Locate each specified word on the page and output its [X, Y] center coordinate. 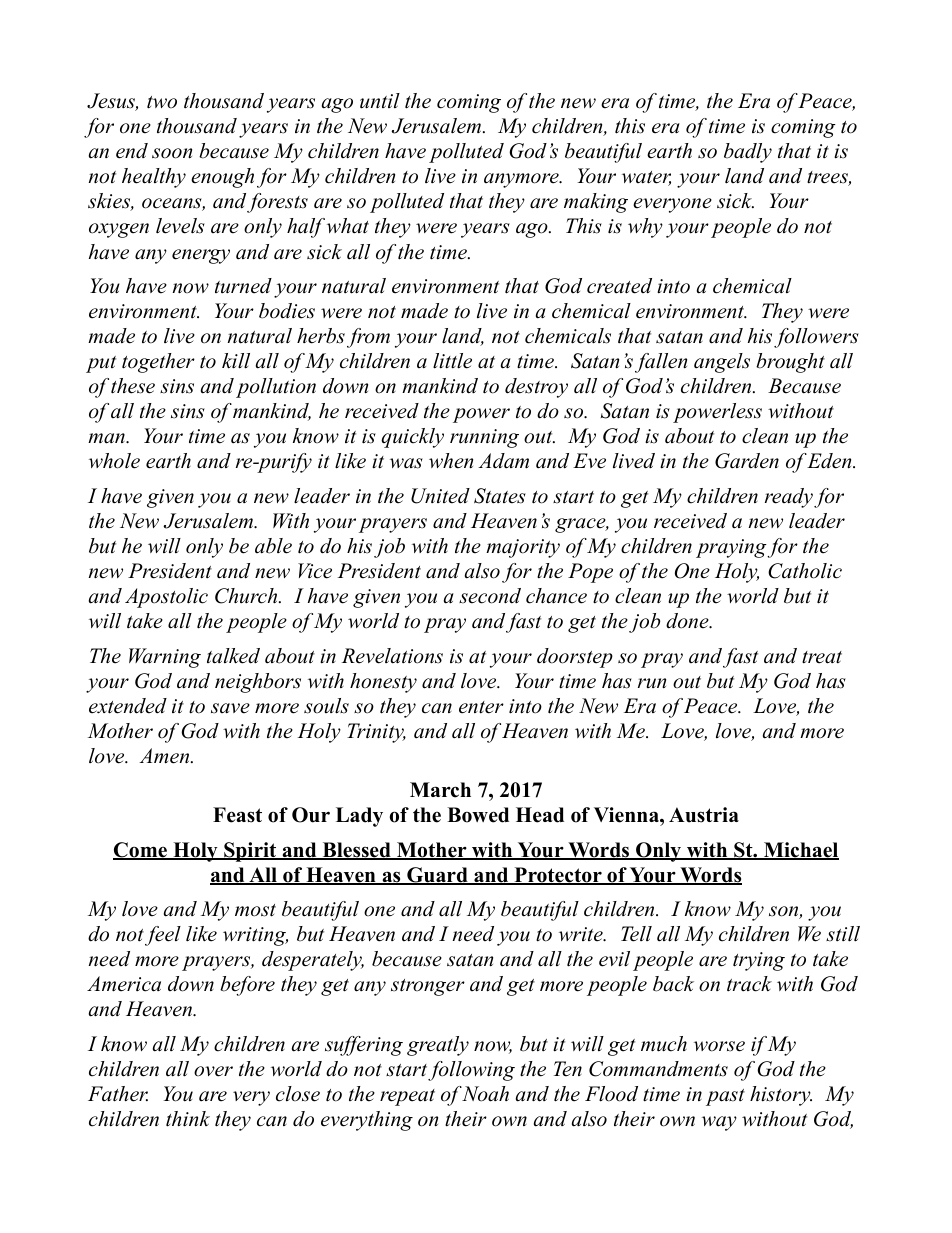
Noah [485, 1094]
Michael [800, 851]
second [490, 596]
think [188, 1119]
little [452, 361]
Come [141, 851]
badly [748, 153]
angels [722, 363]
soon [172, 153]
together [158, 363]
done [688, 621]
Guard [437, 876]
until [380, 101]
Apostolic [166, 598]
